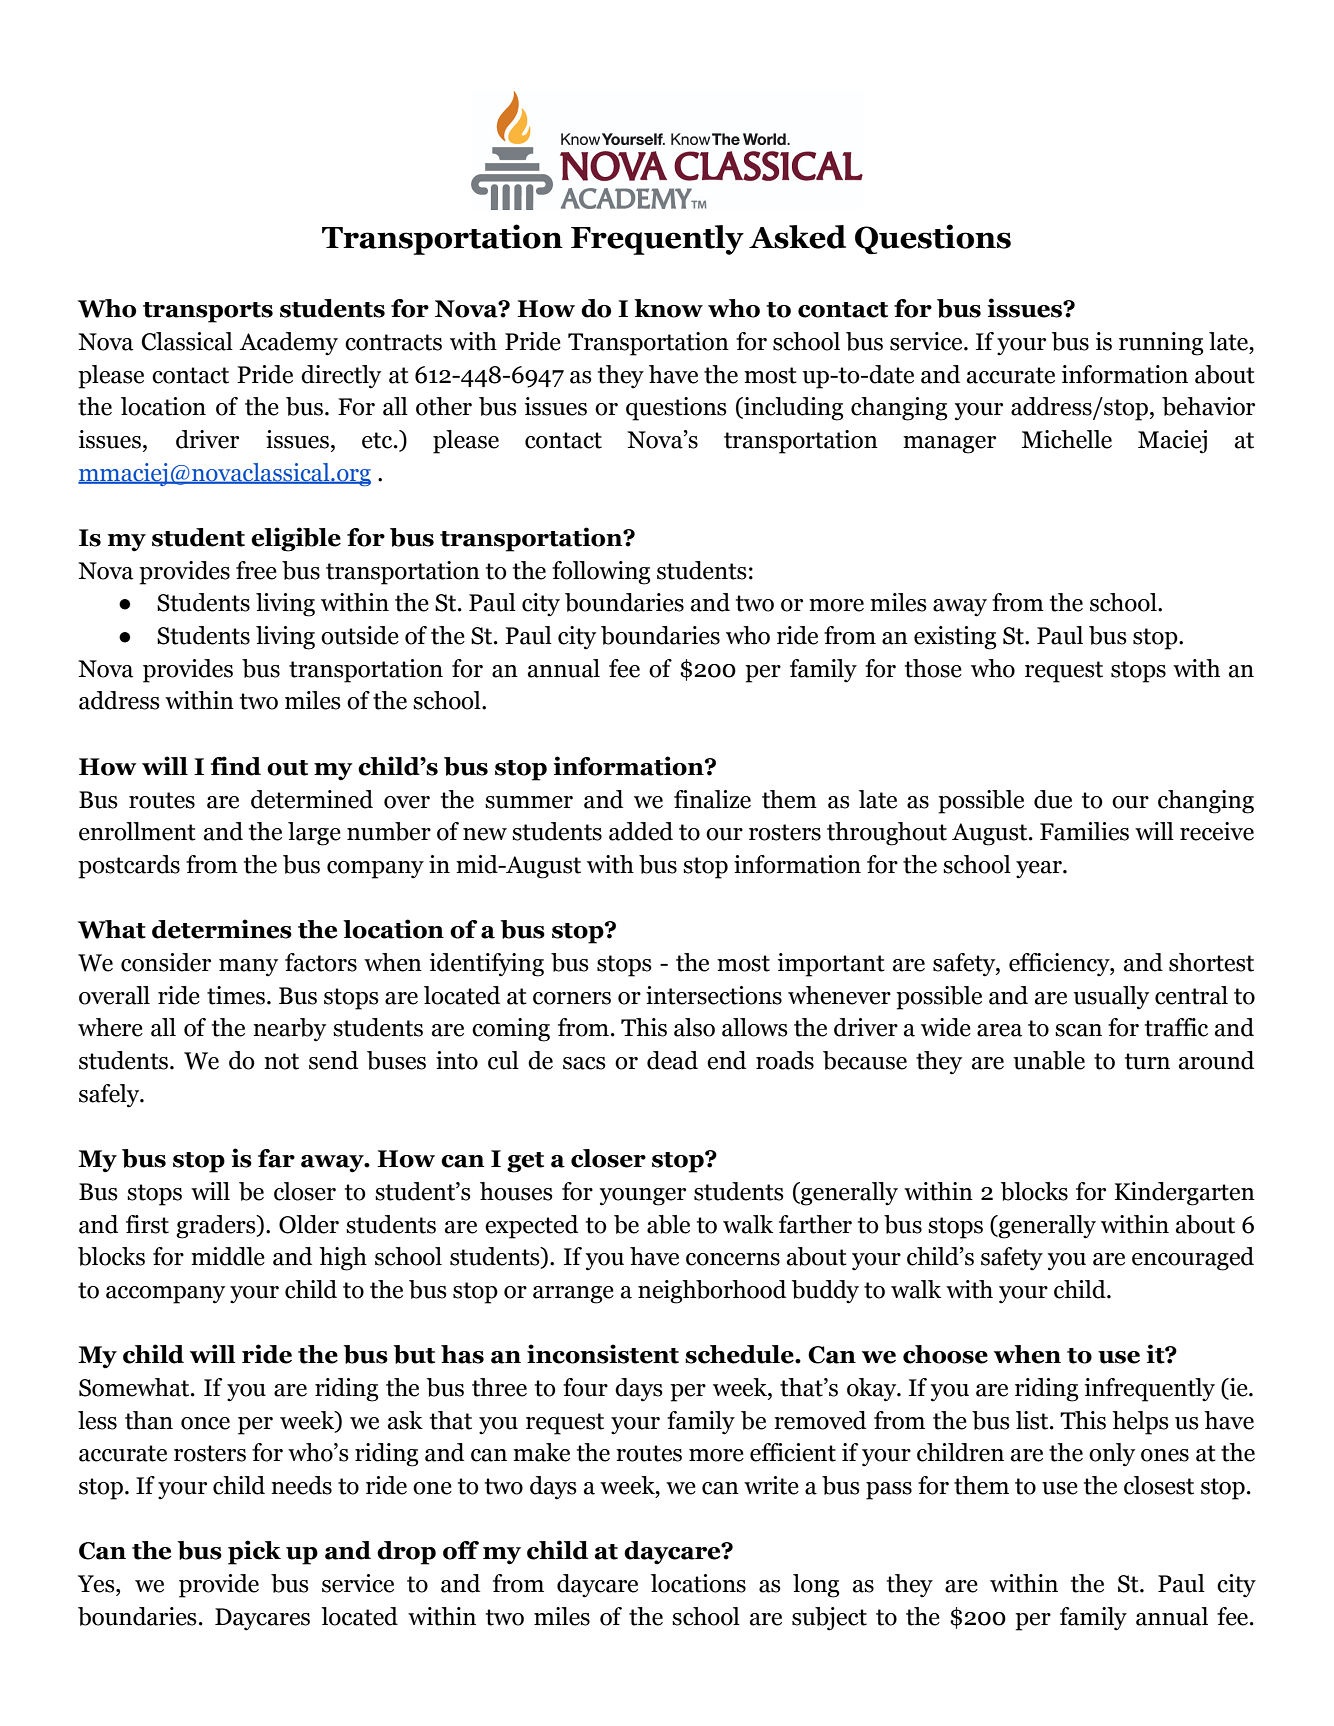 The height and width of the screenshot is (1726, 1334). What do you see at coordinates (714, 995) in the screenshot?
I see `intersections` at bounding box center [714, 995].
